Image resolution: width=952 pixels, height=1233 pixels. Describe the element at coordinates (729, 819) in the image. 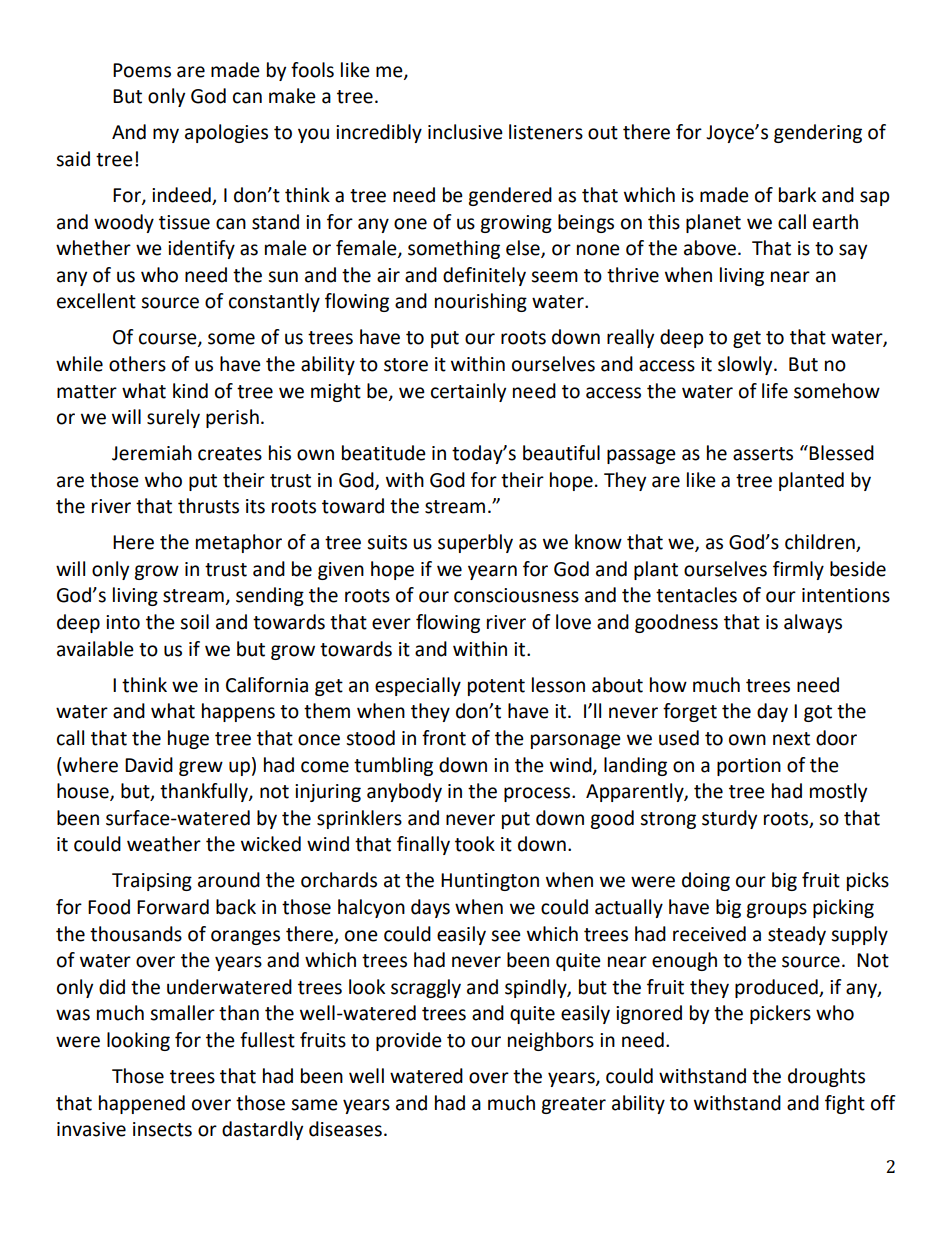

I see `sturdy` at that location.
